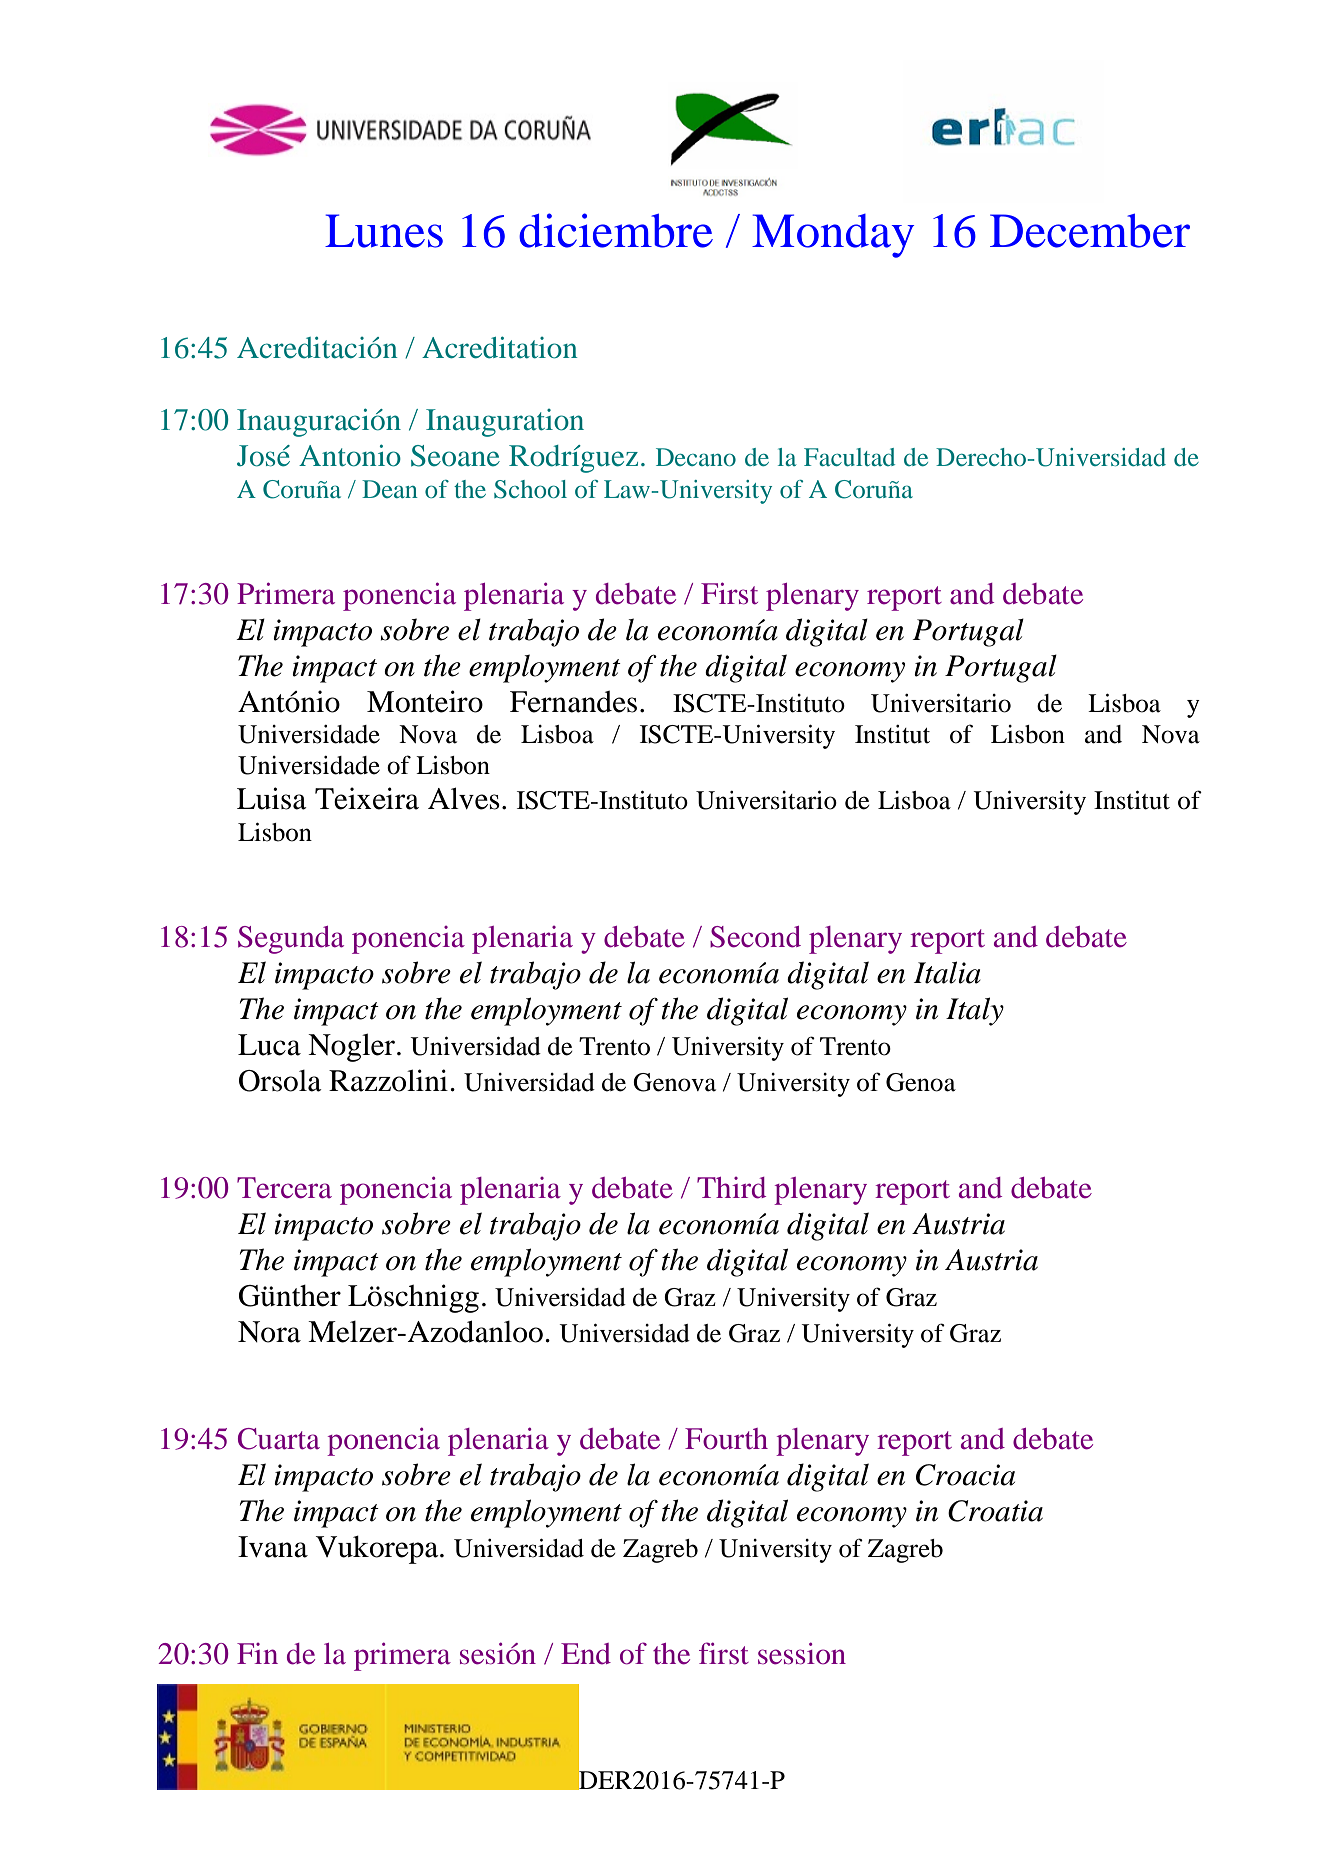 The image size is (1326, 1875). I want to click on Dean, so click(390, 489).
